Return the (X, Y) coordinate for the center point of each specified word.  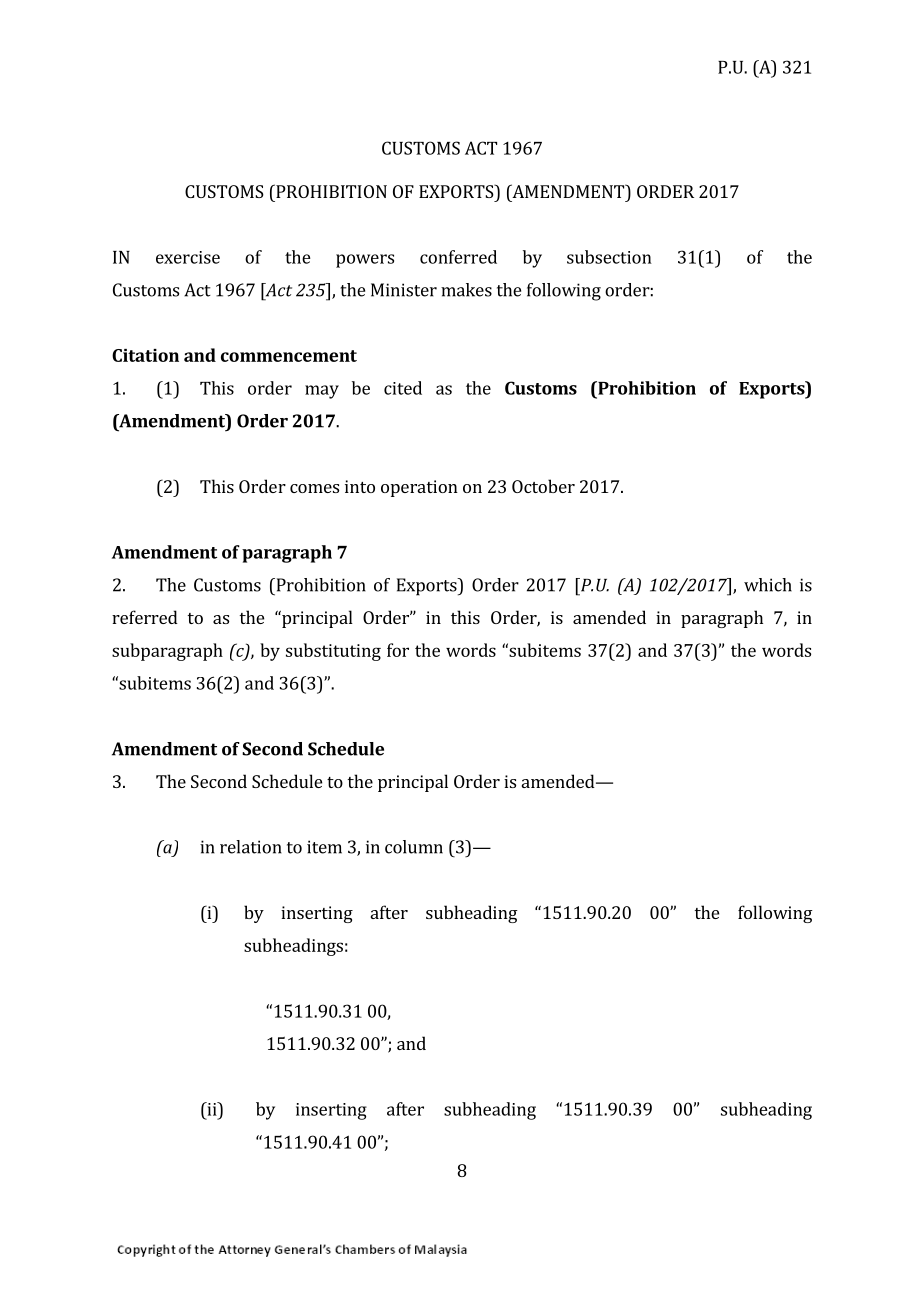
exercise (188, 257)
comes (314, 488)
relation (251, 847)
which (768, 585)
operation (419, 488)
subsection (609, 257)
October (543, 486)
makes (466, 290)
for (398, 650)
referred (145, 617)
